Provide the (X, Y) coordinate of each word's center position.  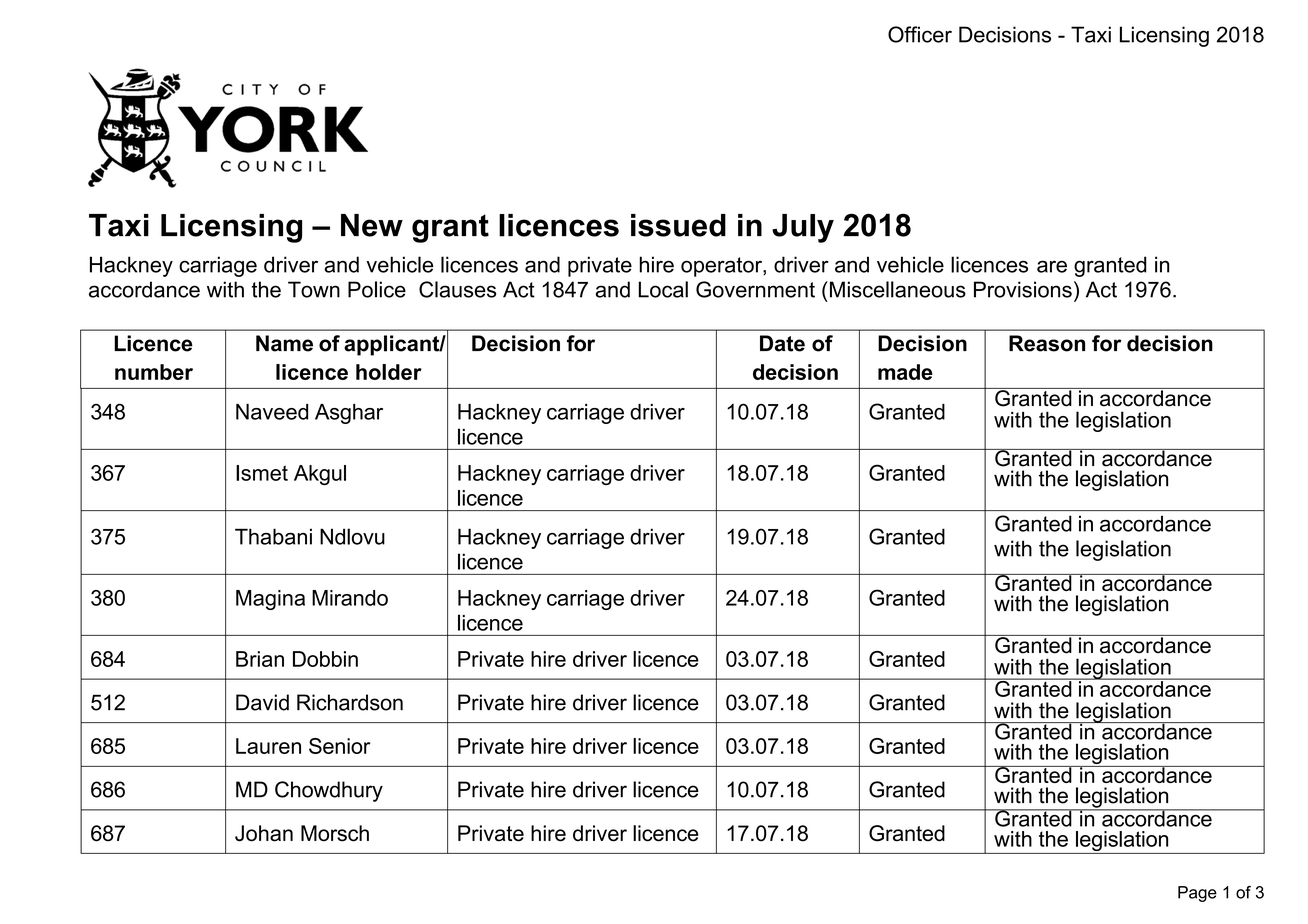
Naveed (272, 412)
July (803, 228)
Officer (920, 34)
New (372, 225)
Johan (264, 833)
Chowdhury (329, 791)
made (905, 372)
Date (782, 343)
